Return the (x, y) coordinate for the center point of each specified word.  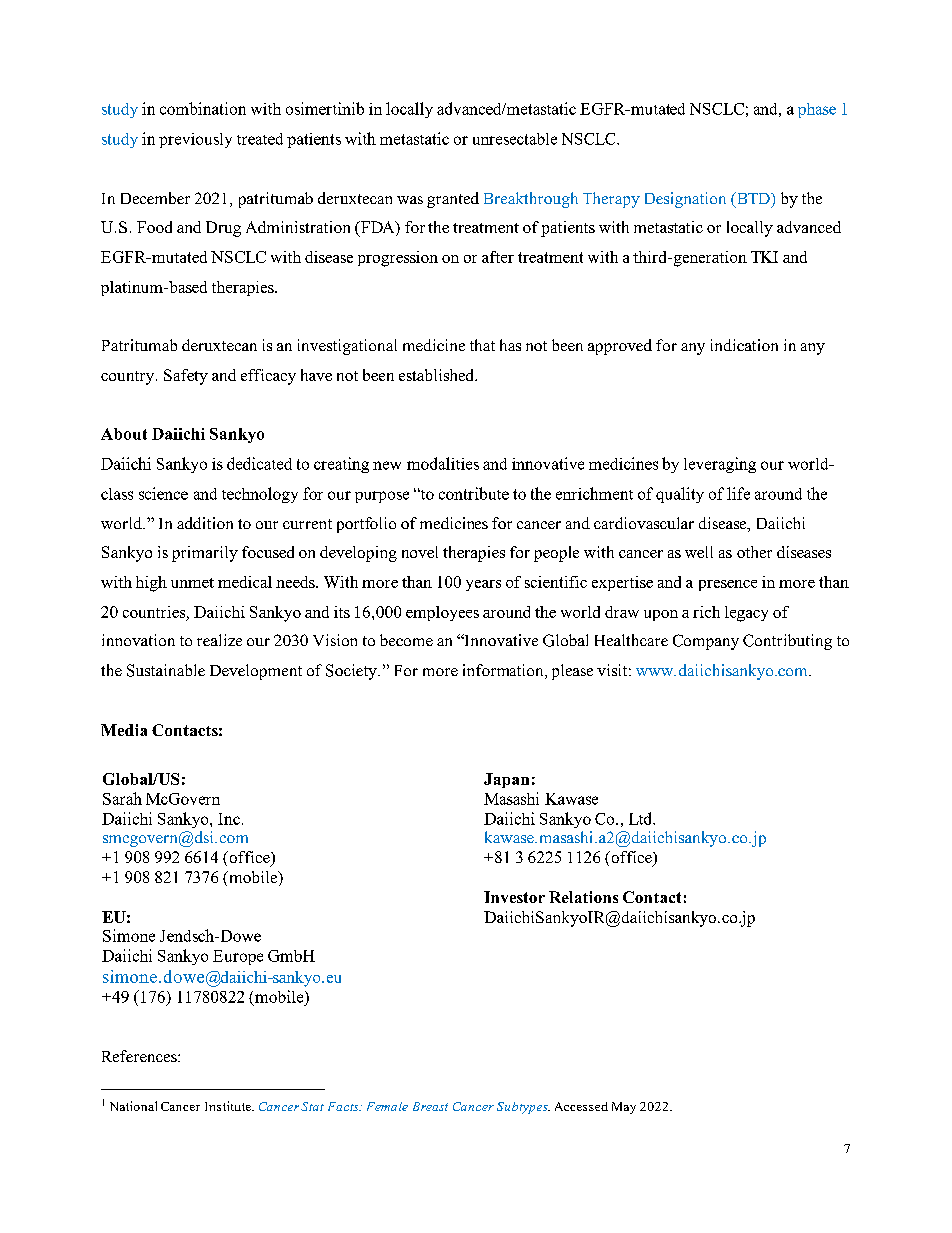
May (624, 1108)
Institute (229, 1106)
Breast (430, 1106)
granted (453, 200)
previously (195, 140)
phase (817, 110)
